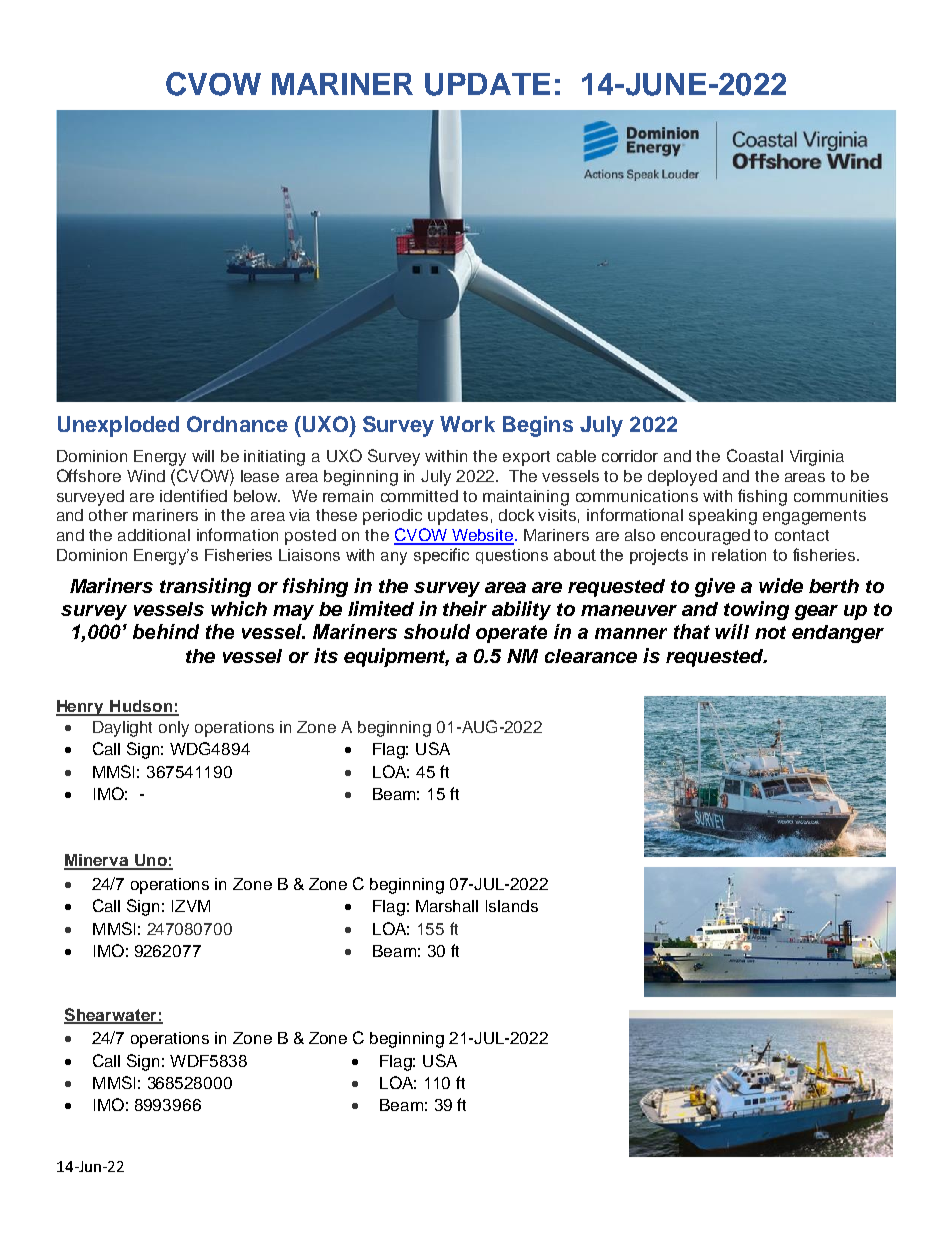  I want to click on Shearwater, so click(111, 1015).
